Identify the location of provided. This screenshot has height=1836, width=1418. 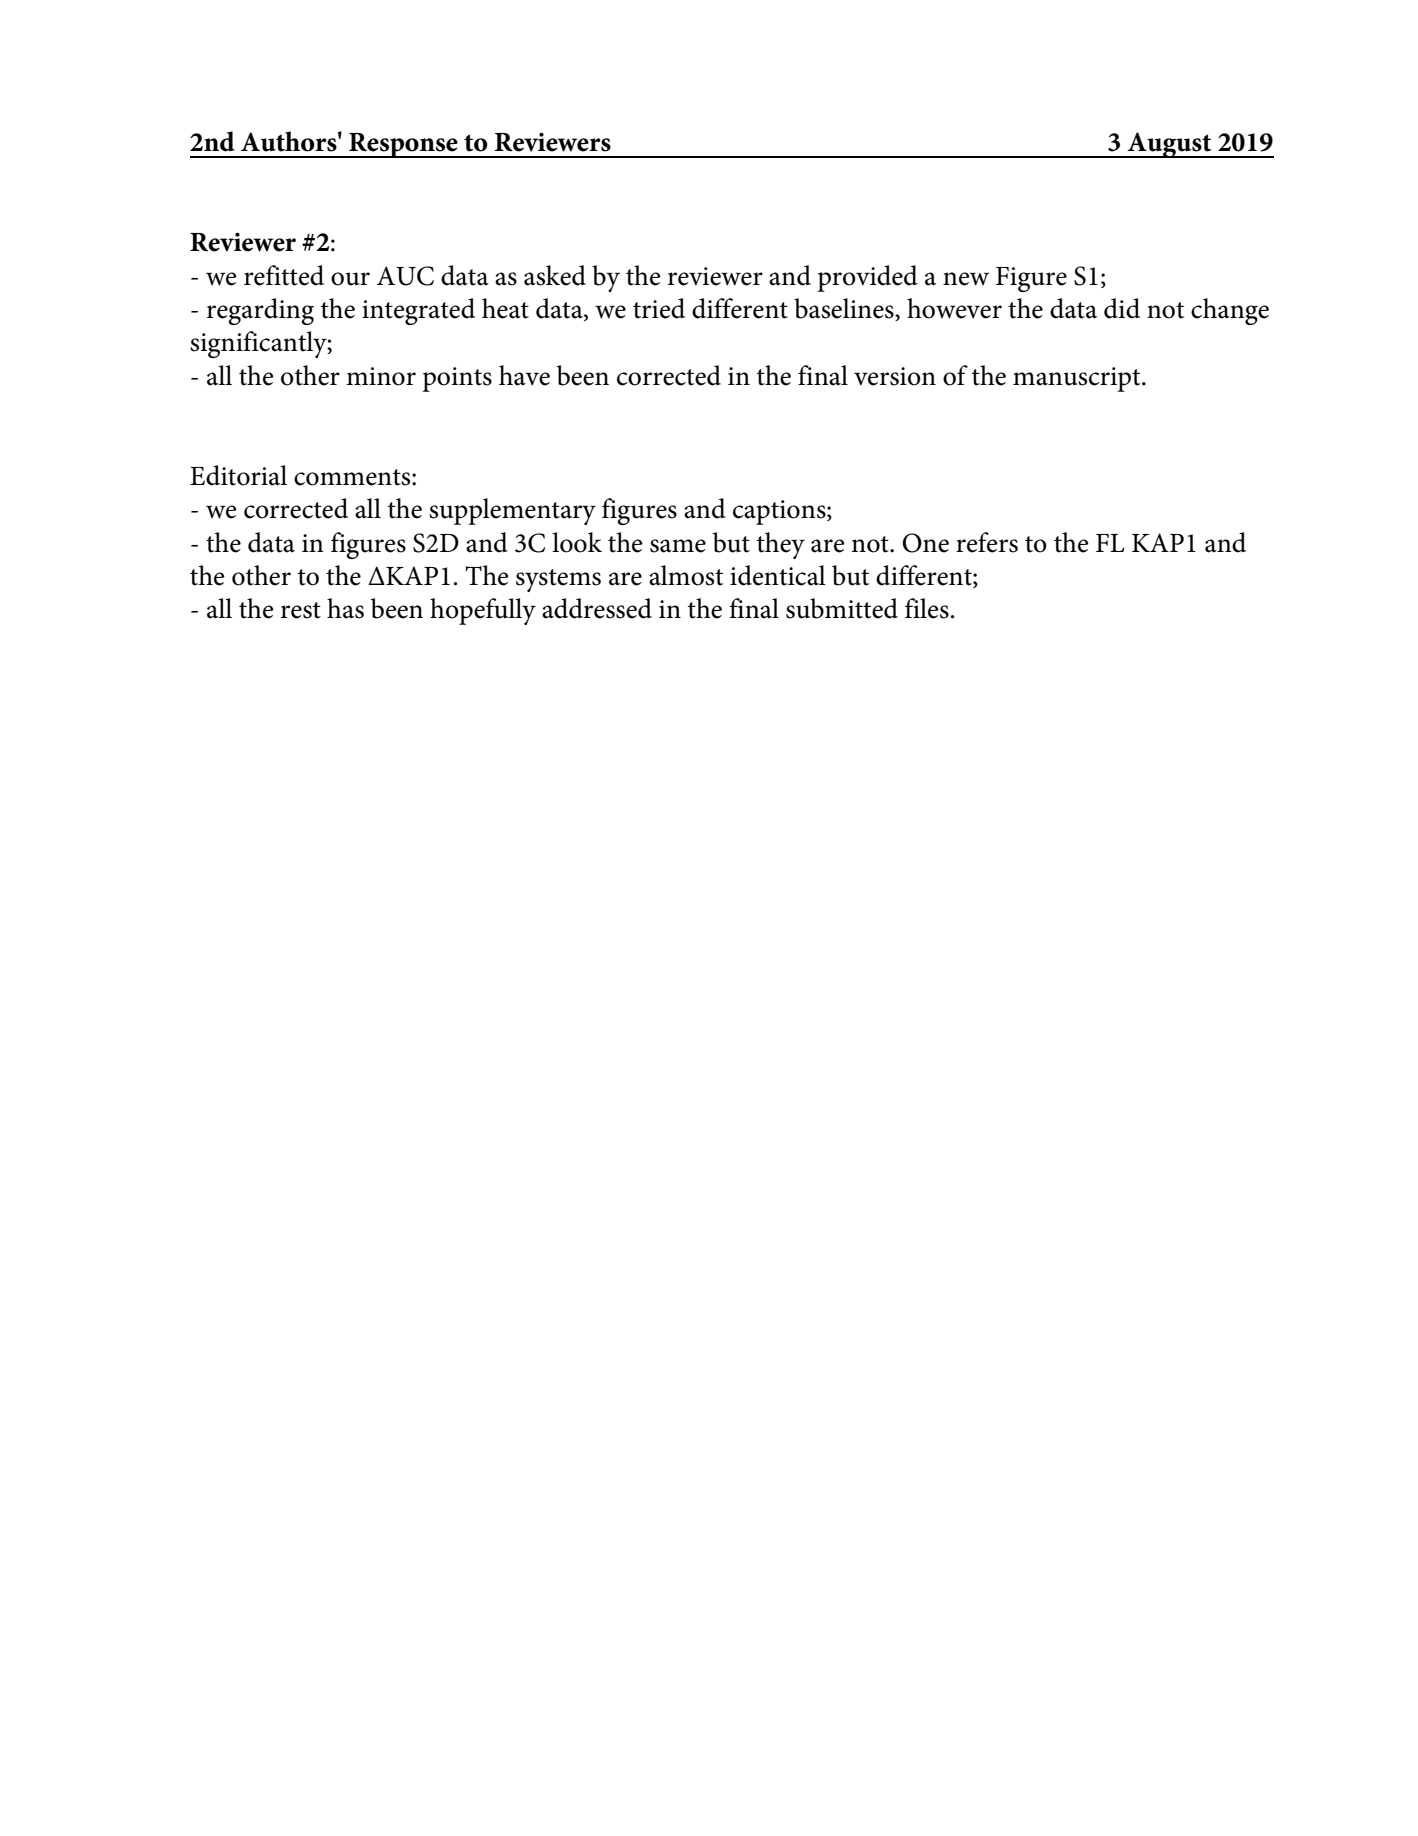
(867, 278).
